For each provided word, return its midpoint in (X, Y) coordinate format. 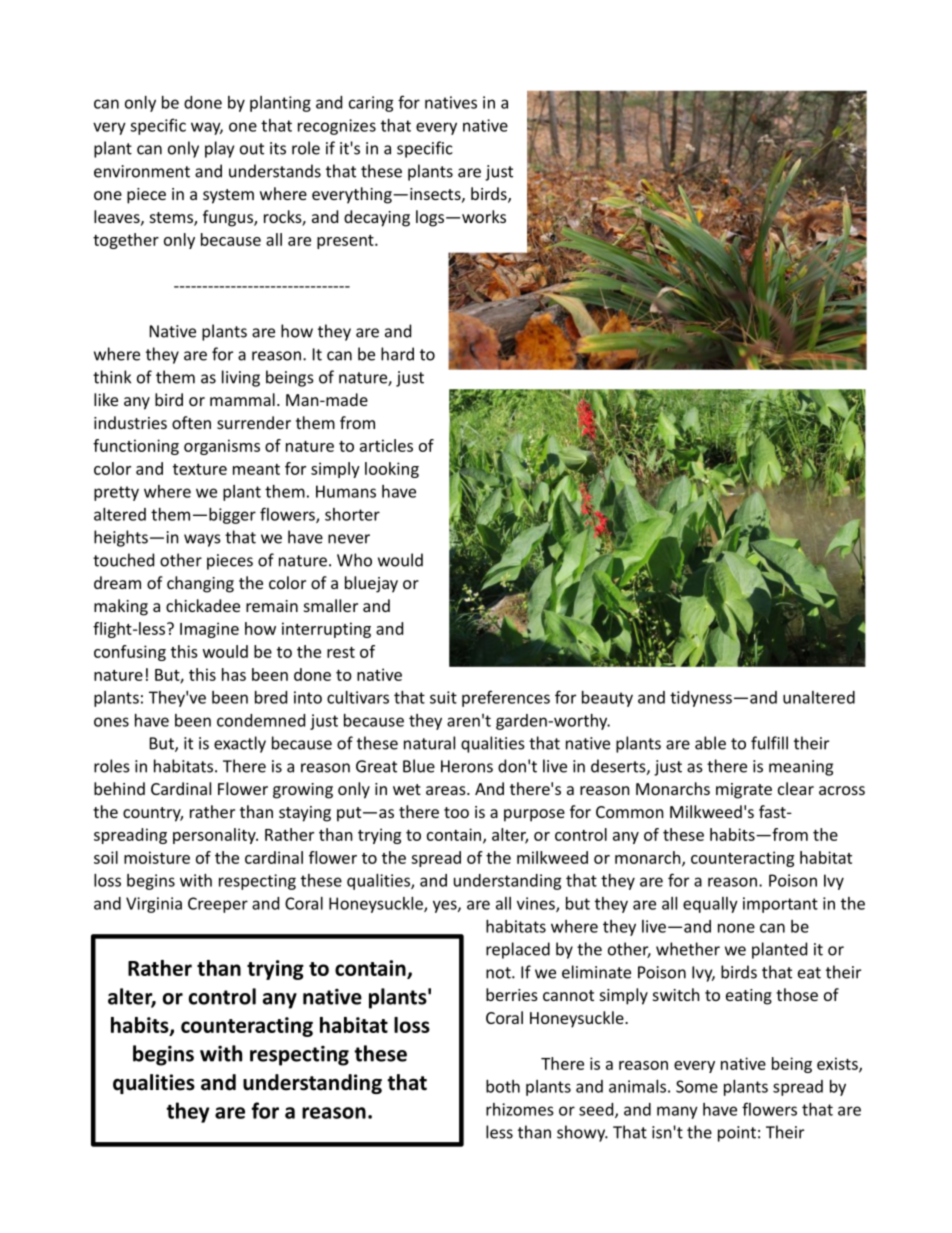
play (219, 149)
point (737, 1134)
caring (371, 104)
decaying (377, 218)
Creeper (218, 905)
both (503, 1086)
